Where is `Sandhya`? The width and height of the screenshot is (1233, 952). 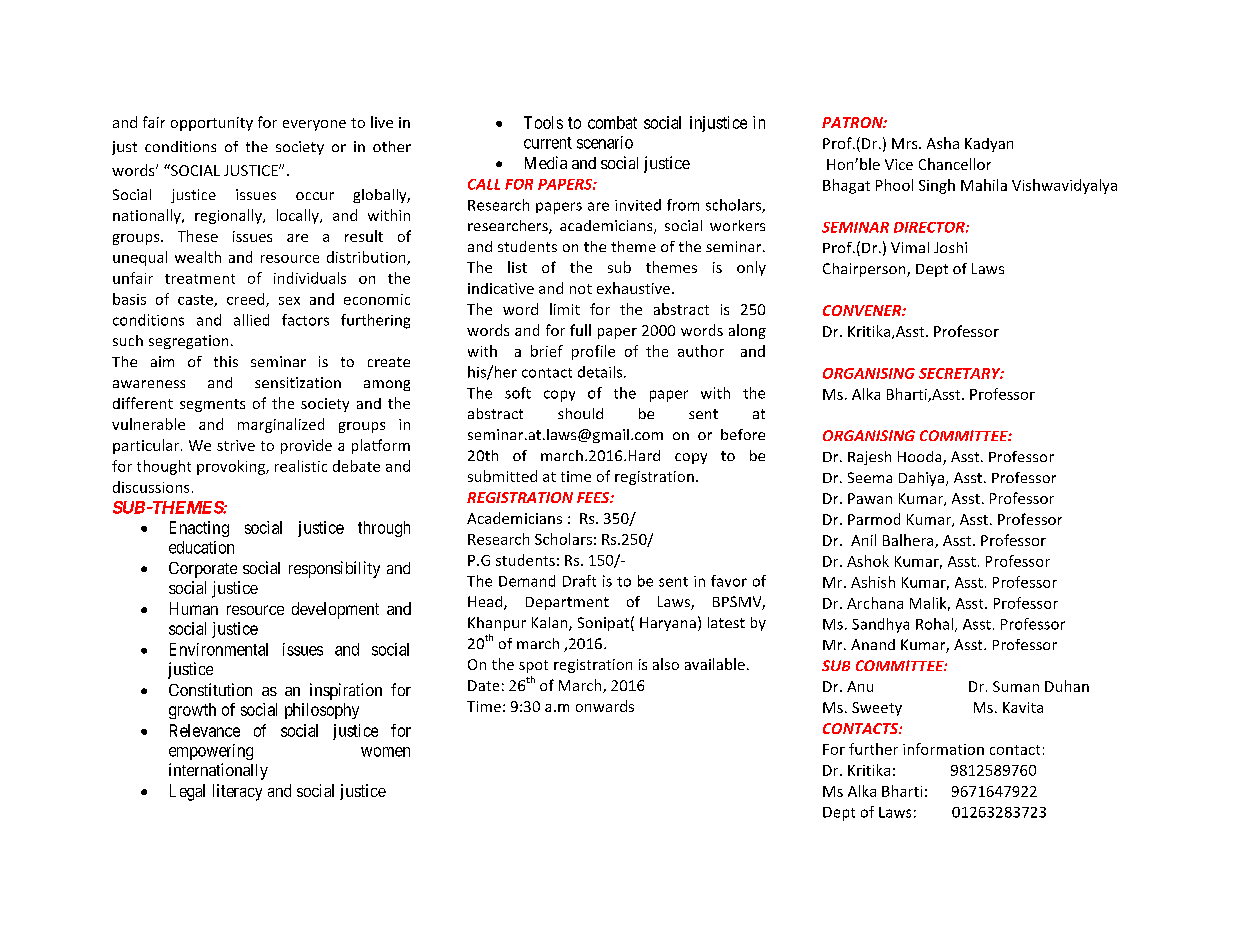 Sandhya is located at coordinates (880, 625).
